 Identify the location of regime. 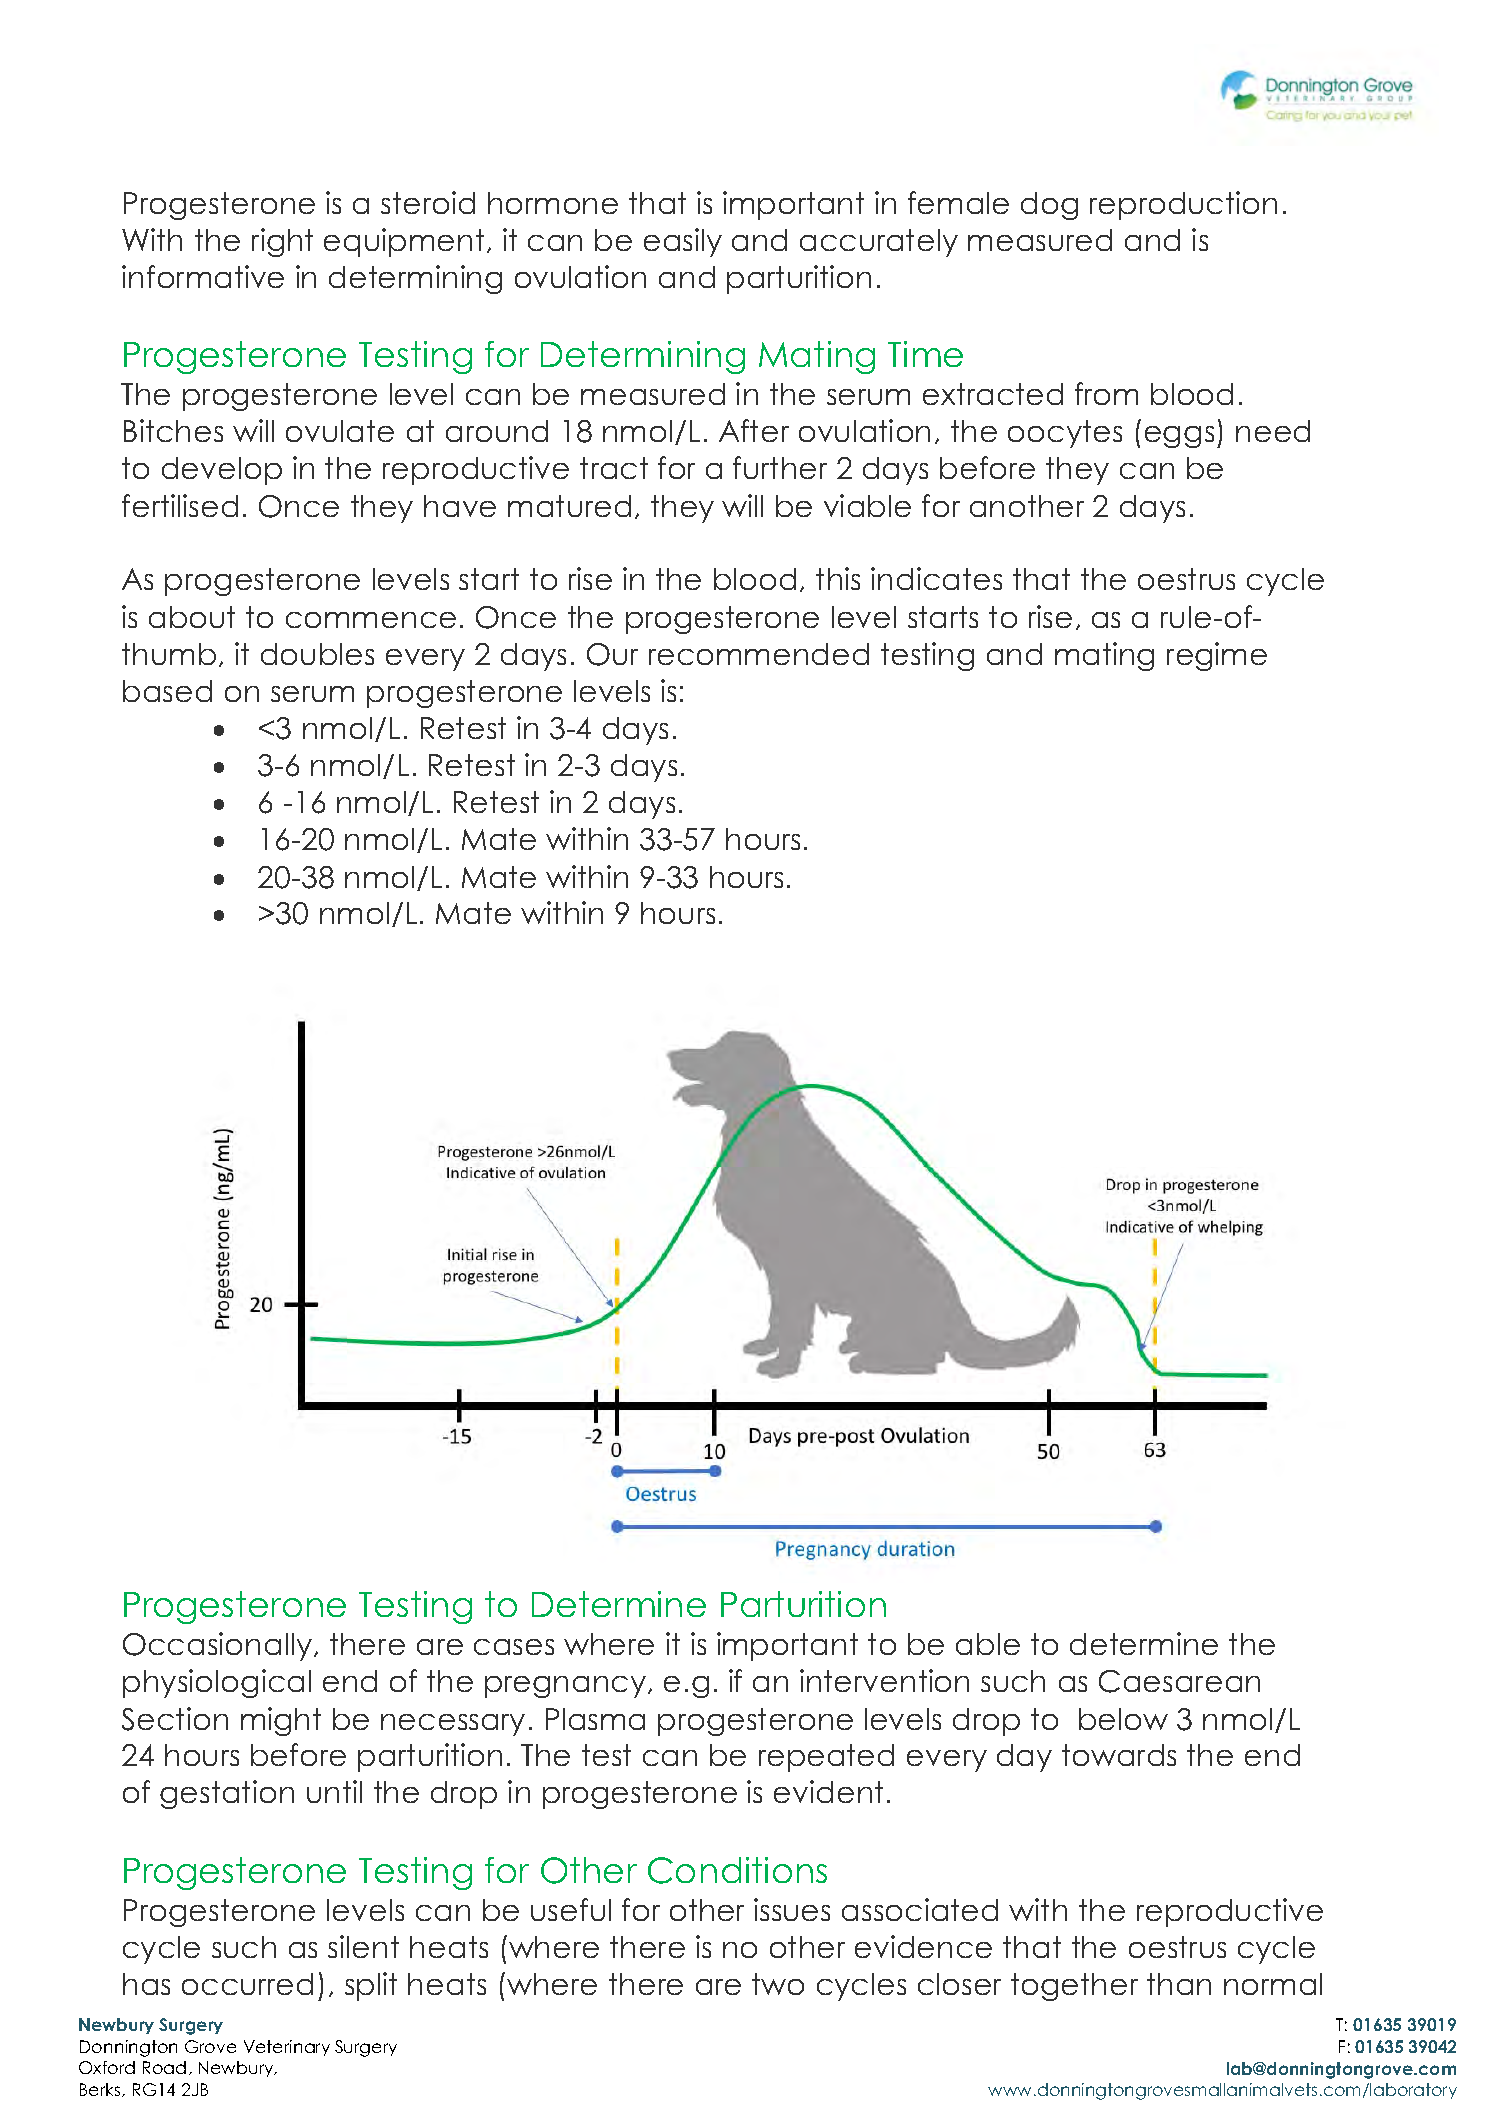
(1217, 656).
